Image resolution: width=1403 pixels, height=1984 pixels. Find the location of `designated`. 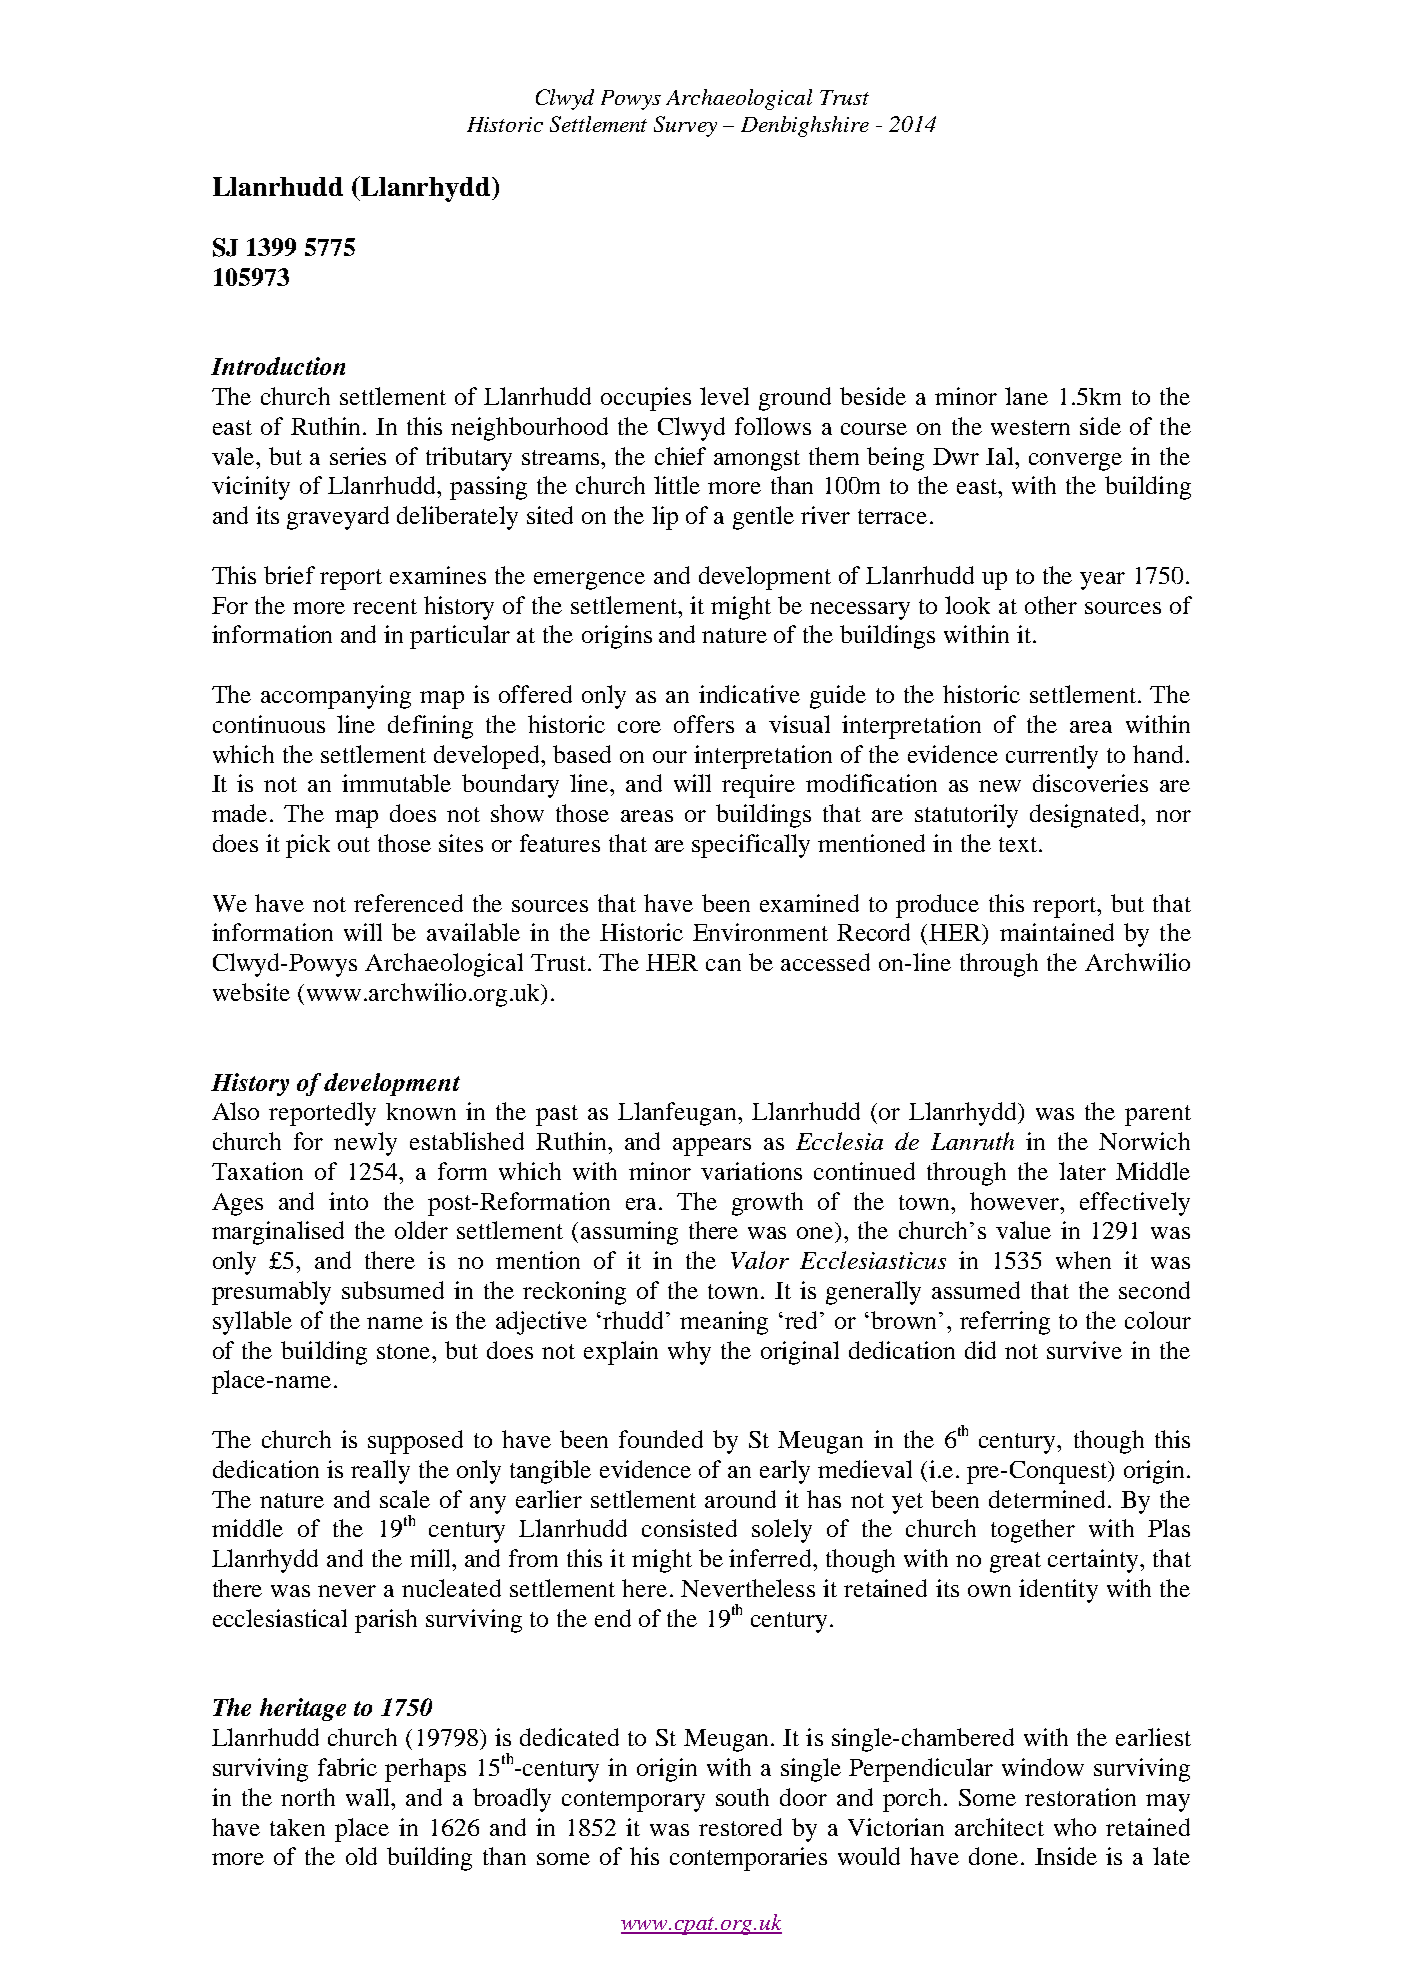

designated is located at coordinates (1086, 816).
